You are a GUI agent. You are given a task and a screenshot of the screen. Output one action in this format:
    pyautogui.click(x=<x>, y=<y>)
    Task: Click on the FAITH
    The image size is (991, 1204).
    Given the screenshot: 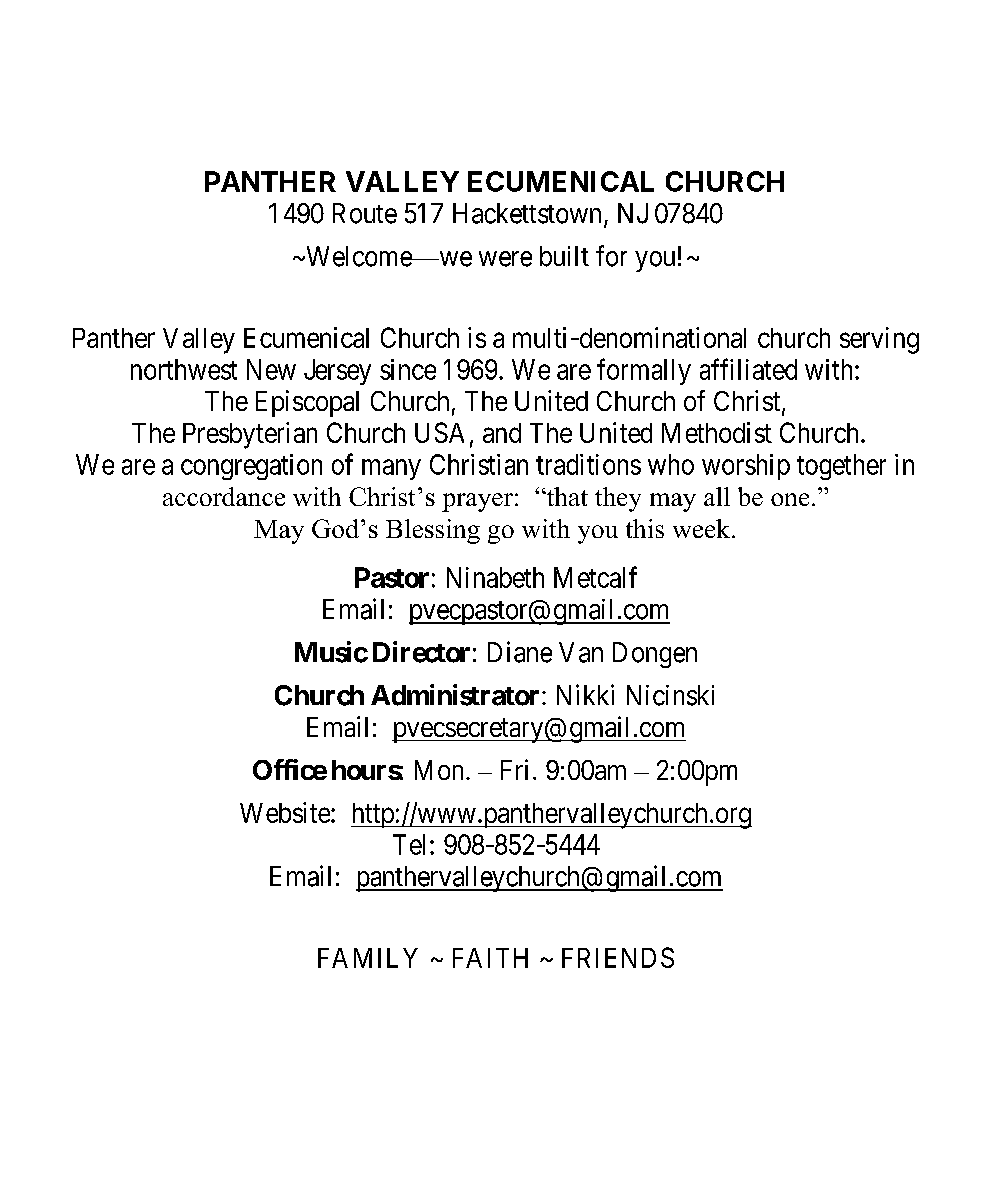 What is the action you would take?
    pyautogui.click(x=490, y=958)
